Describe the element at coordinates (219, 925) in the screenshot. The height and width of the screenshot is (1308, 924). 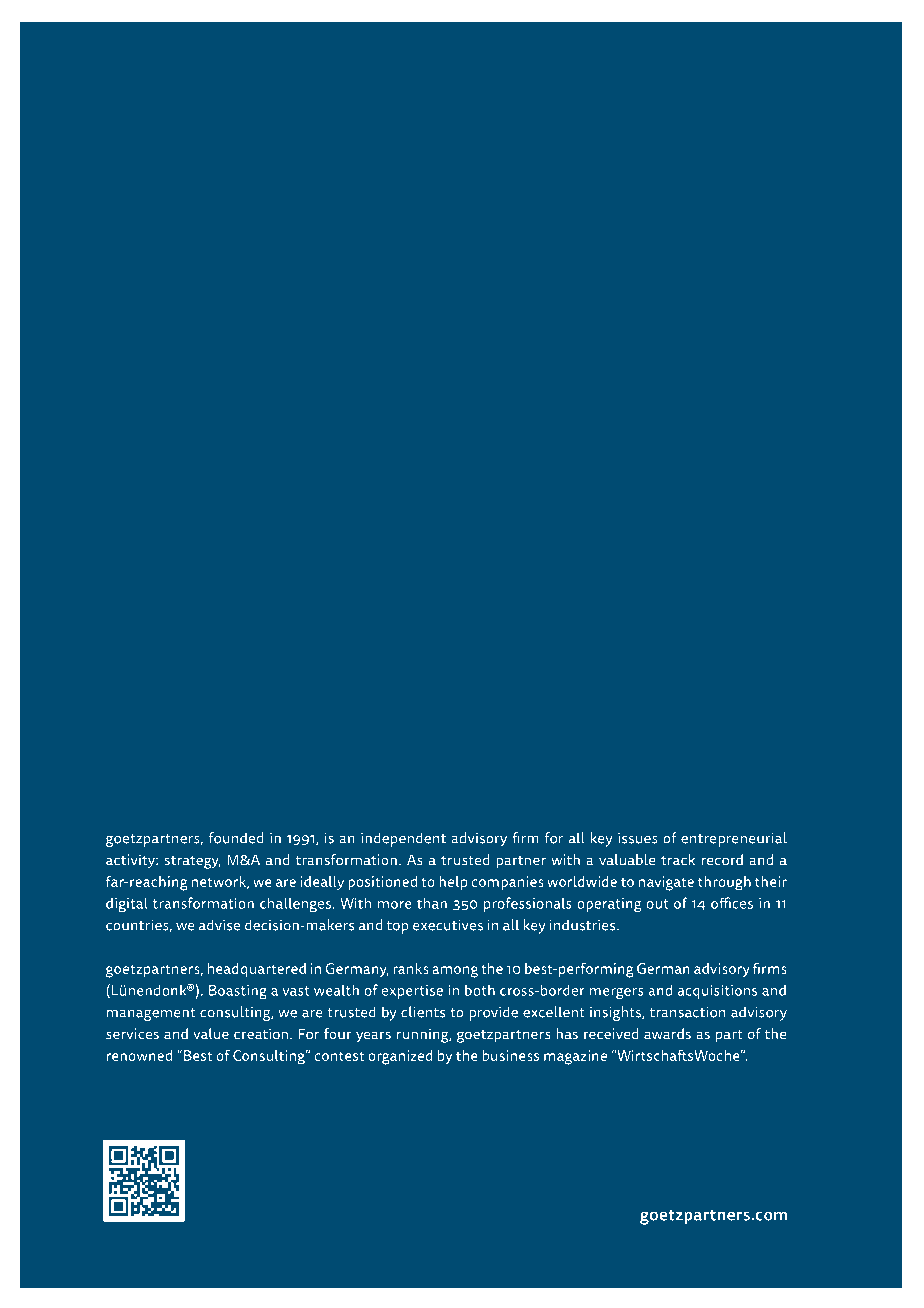
I see `advise` at that location.
